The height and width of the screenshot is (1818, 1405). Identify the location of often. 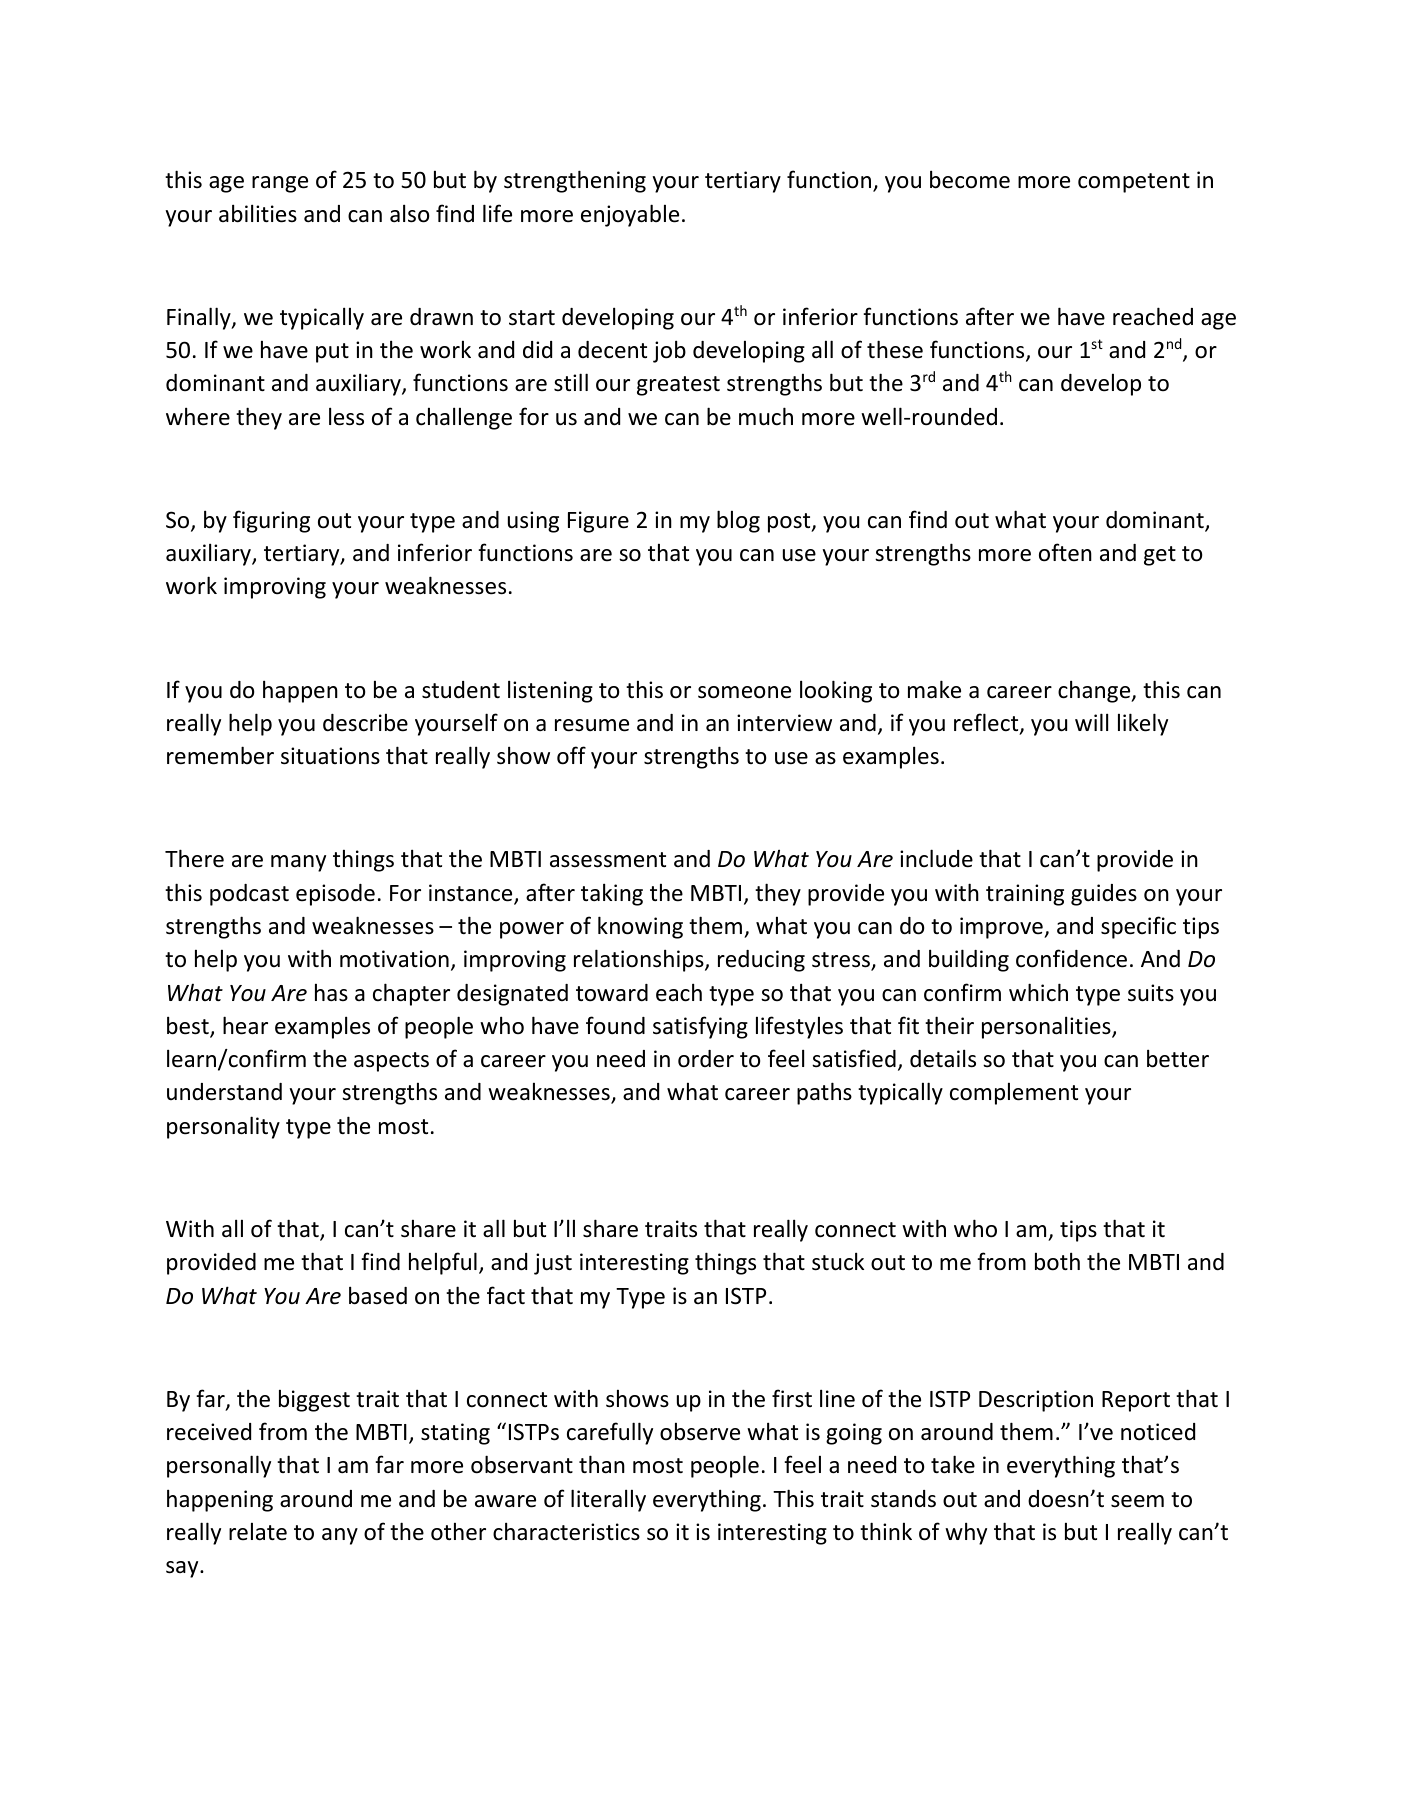
(1065, 552).
